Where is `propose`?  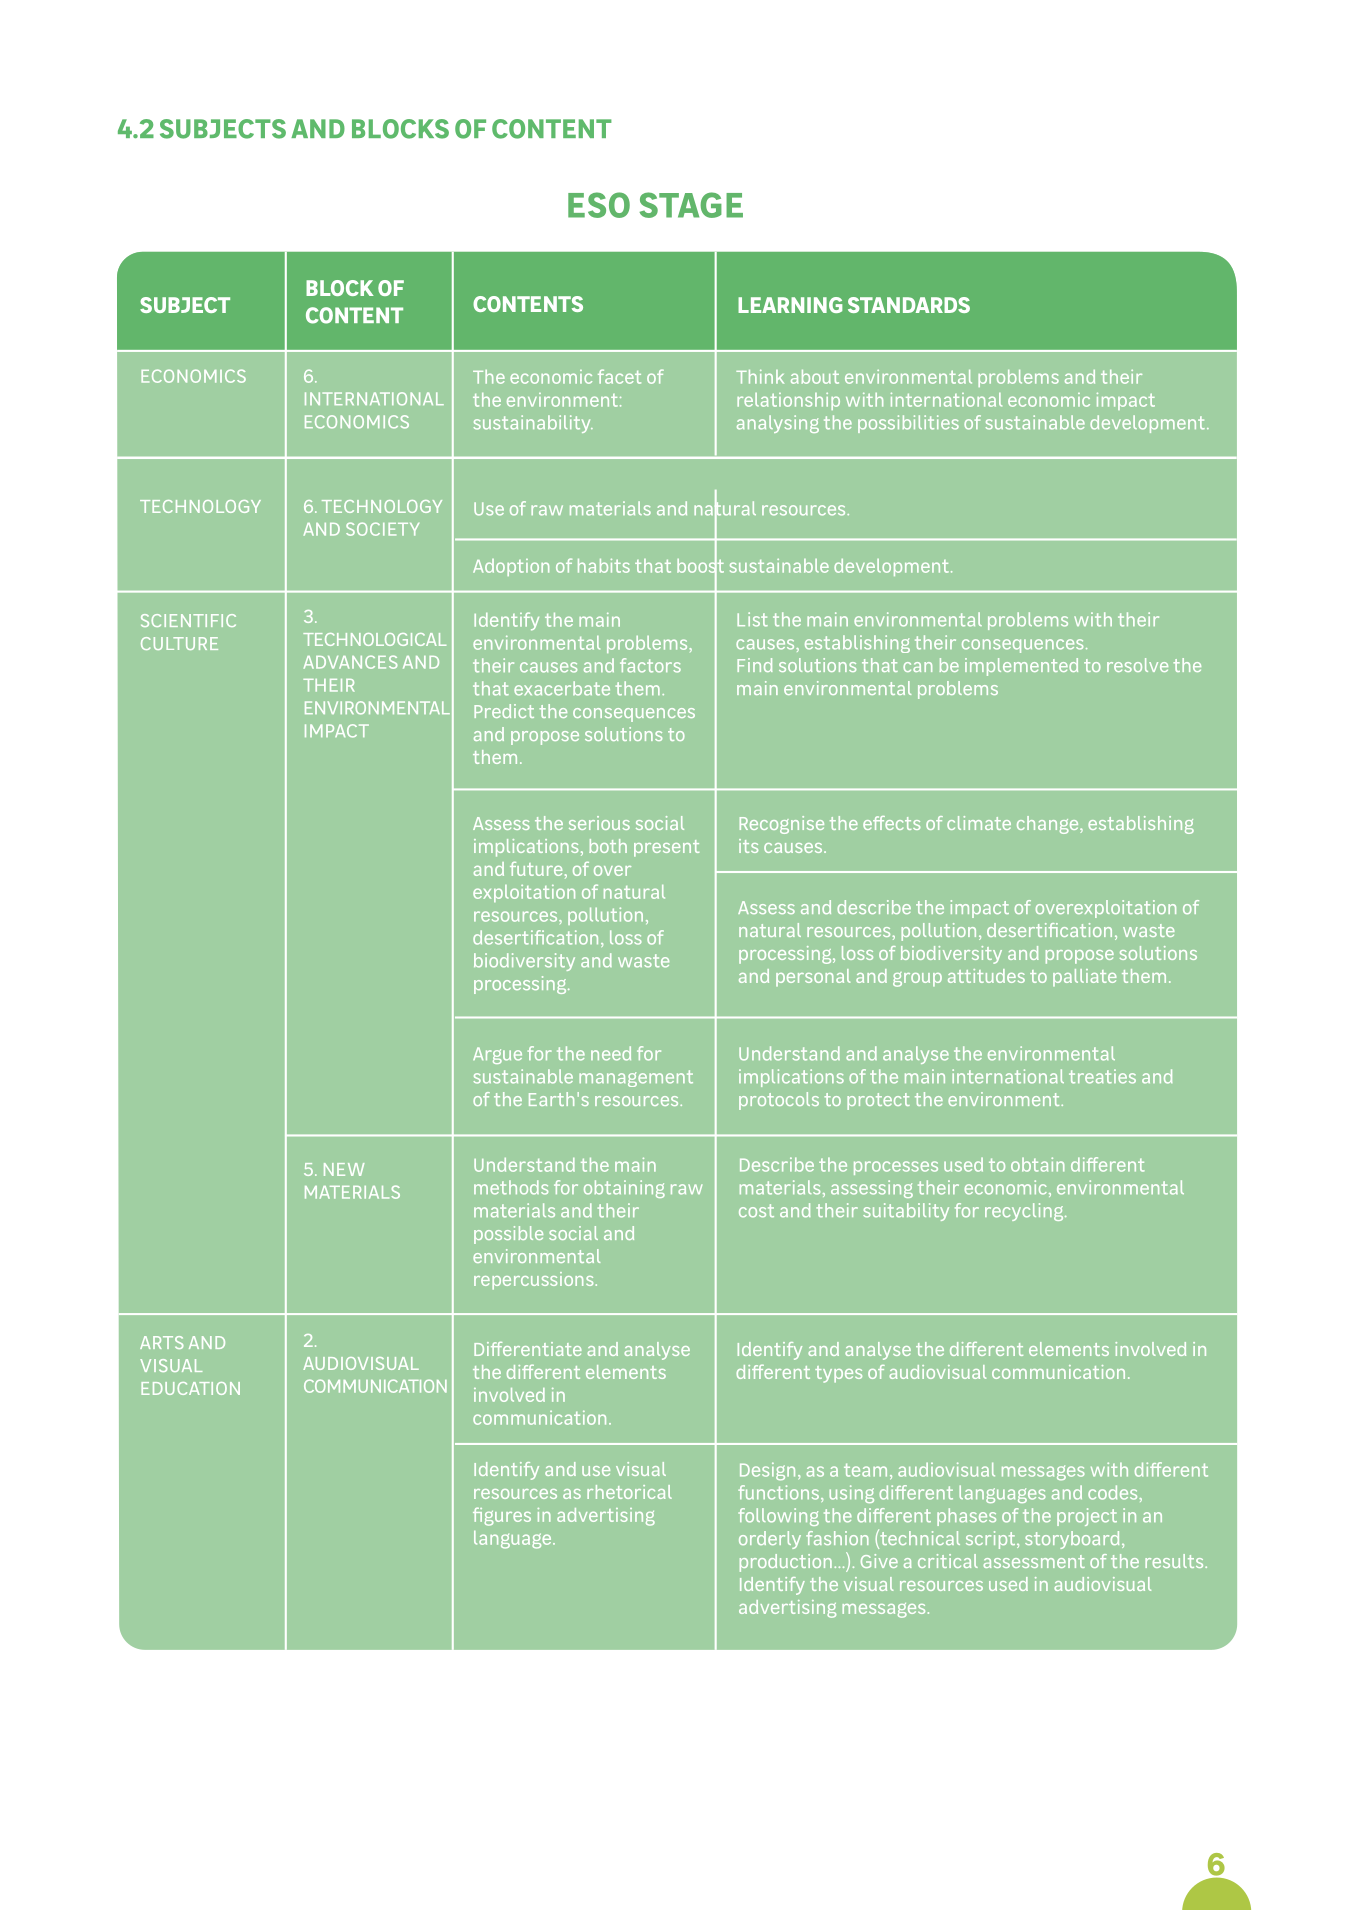 propose is located at coordinates (545, 738).
